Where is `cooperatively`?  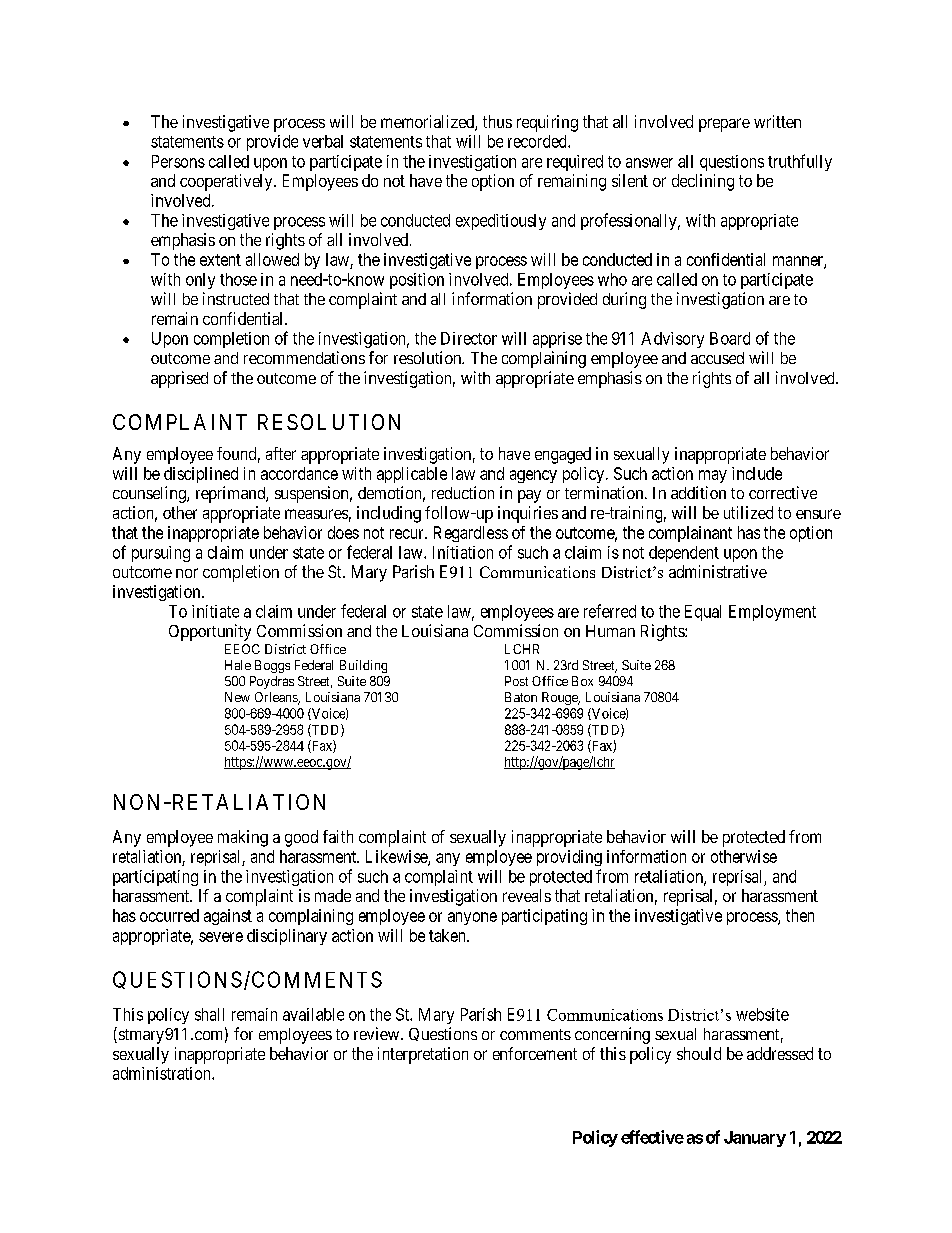 cooperatively is located at coordinates (227, 182).
